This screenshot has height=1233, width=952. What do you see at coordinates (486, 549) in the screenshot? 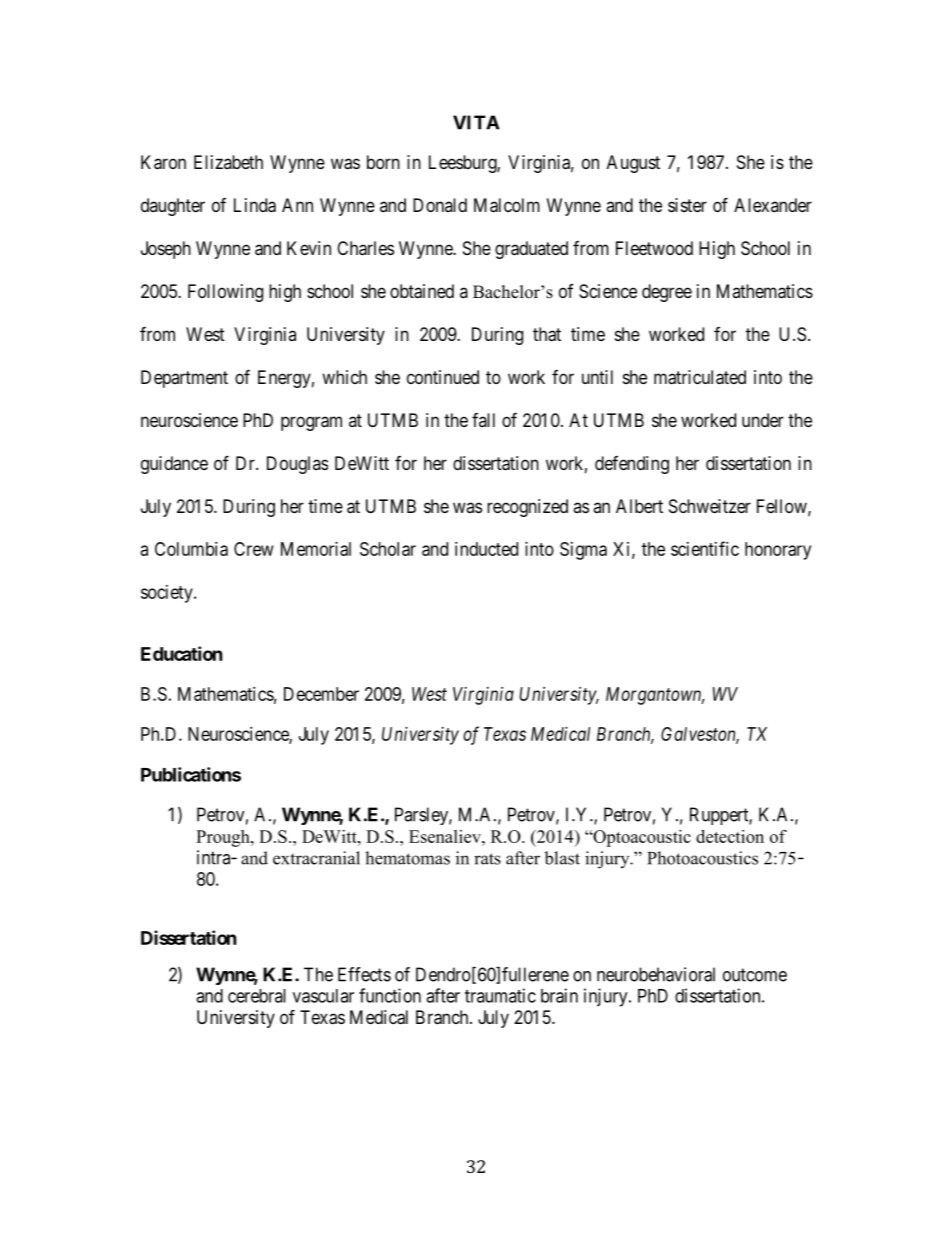
I see `inducted` at bounding box center [486, 549].
